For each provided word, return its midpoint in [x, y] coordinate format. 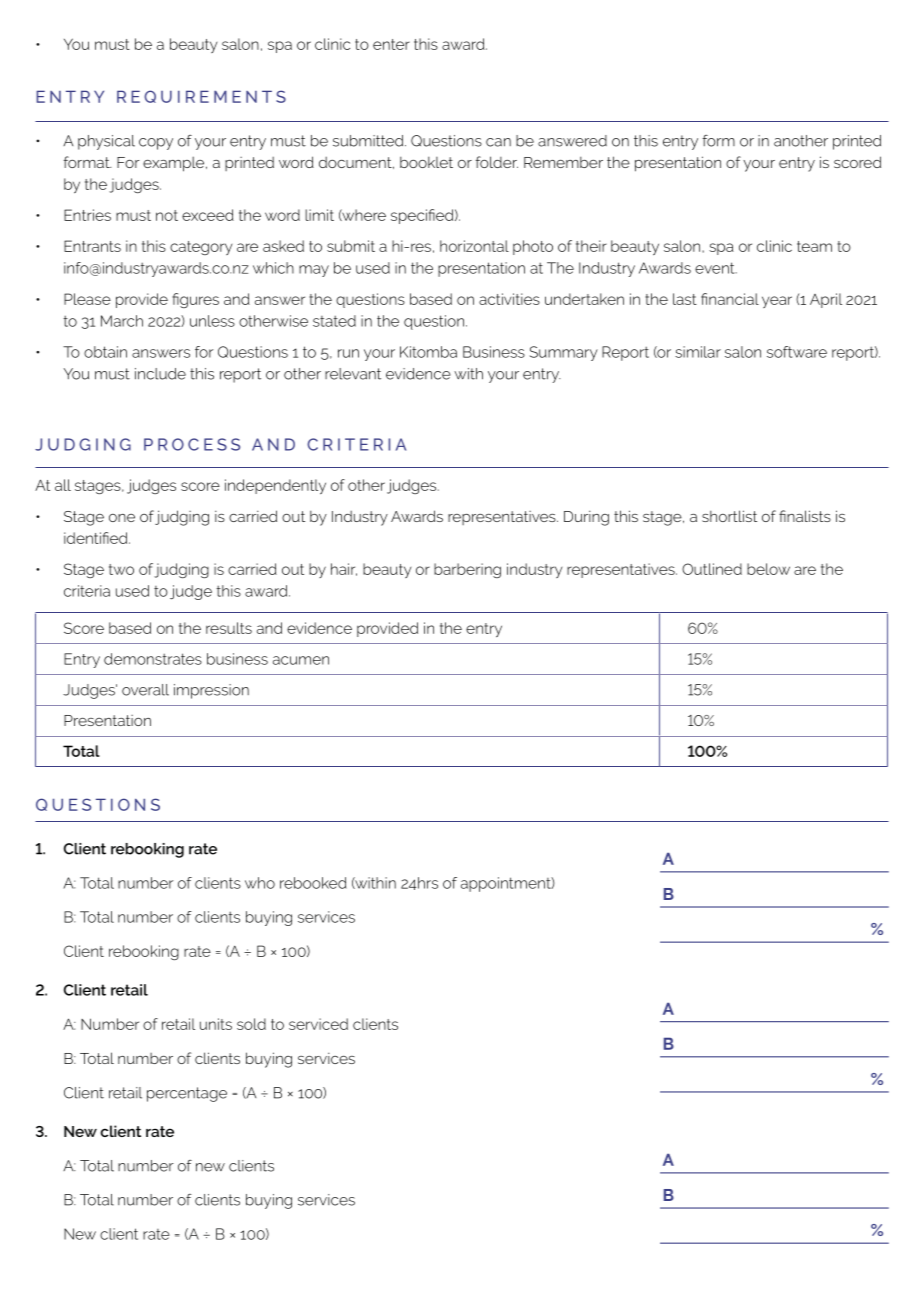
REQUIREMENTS [201, 96]
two [121, 569]
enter [391, 44]
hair [344, 569]
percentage [187, 1094]
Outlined [712, 569]
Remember [563, 162]
